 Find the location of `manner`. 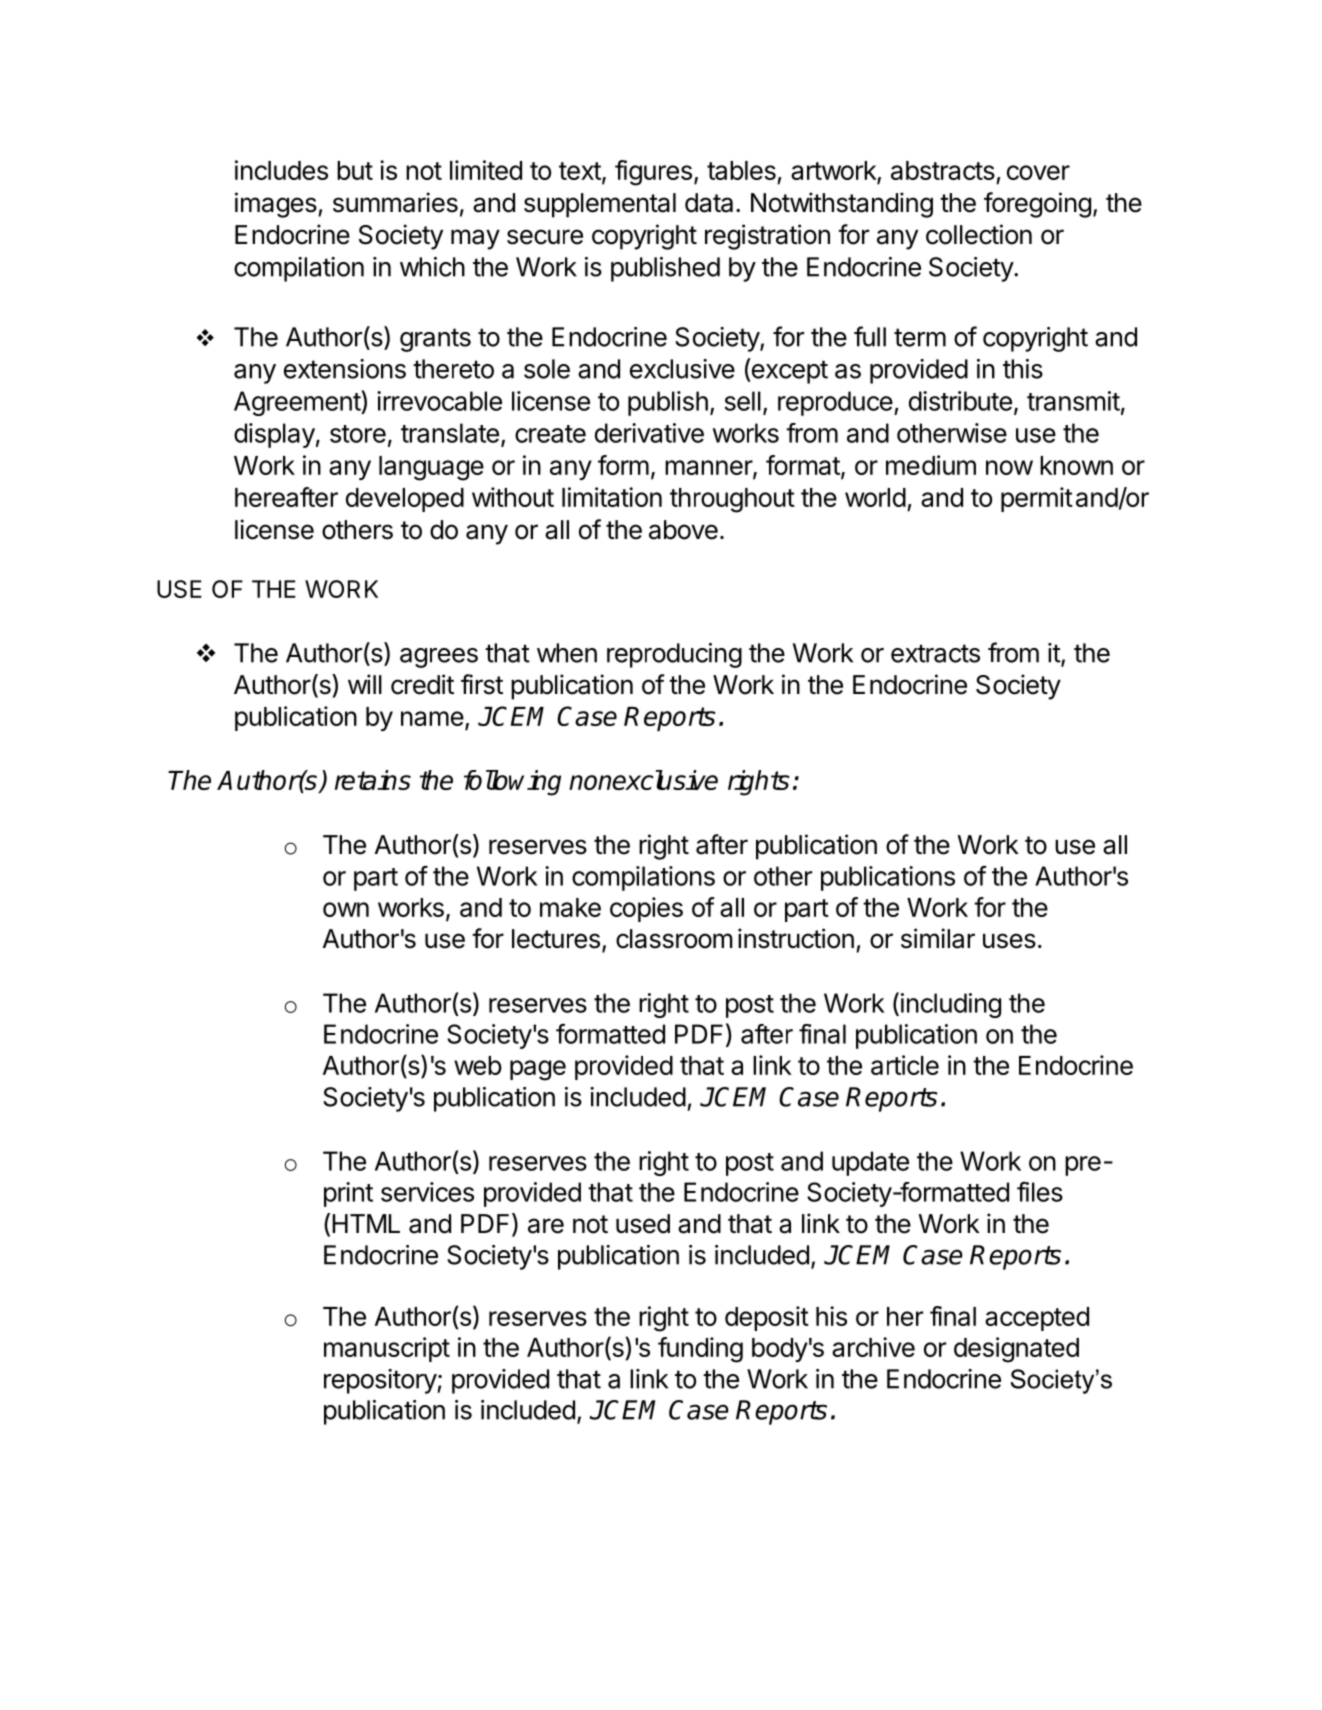

manner is located at coordinates (709, 469).
